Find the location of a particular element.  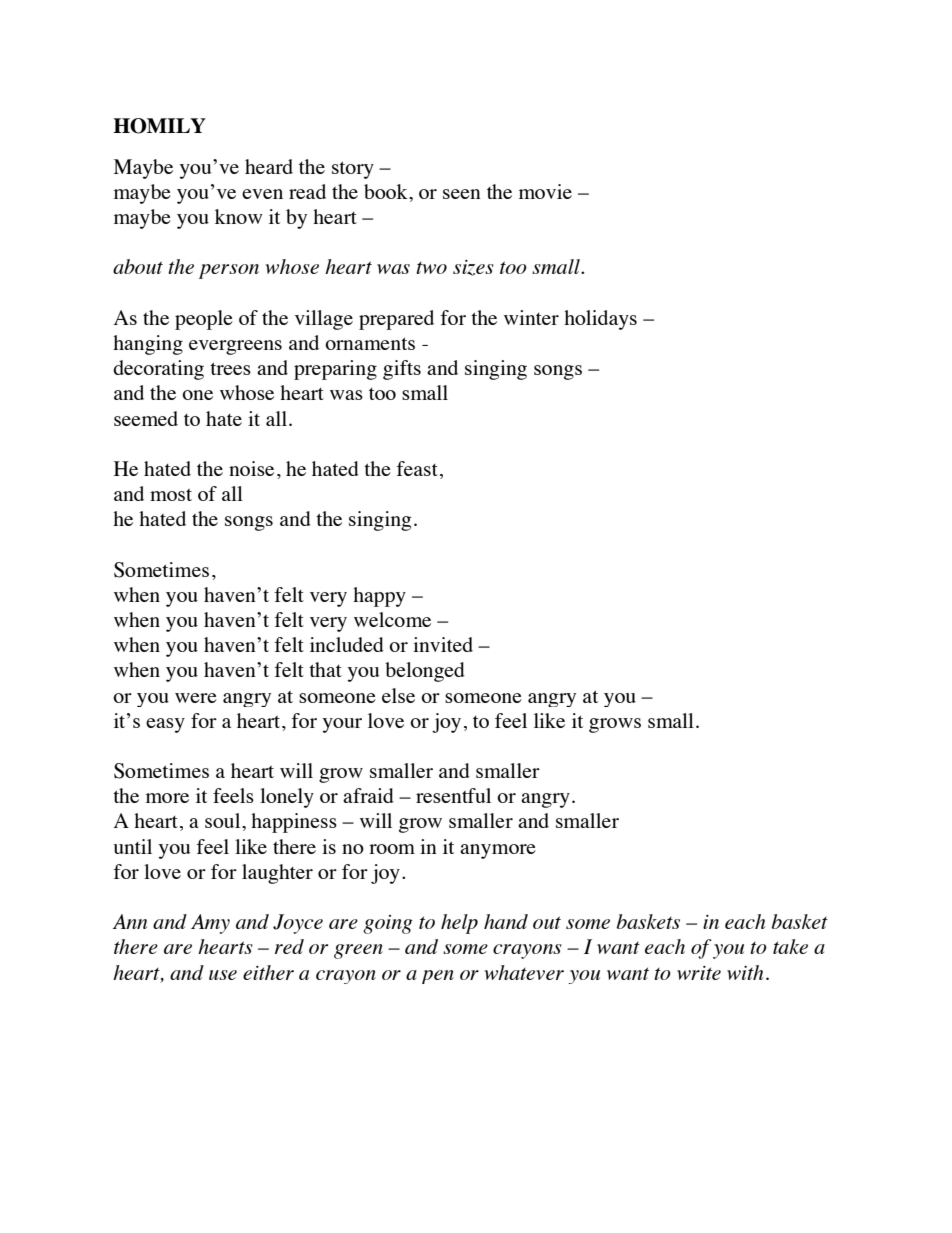

invited is located at coordinates (443, 644).
